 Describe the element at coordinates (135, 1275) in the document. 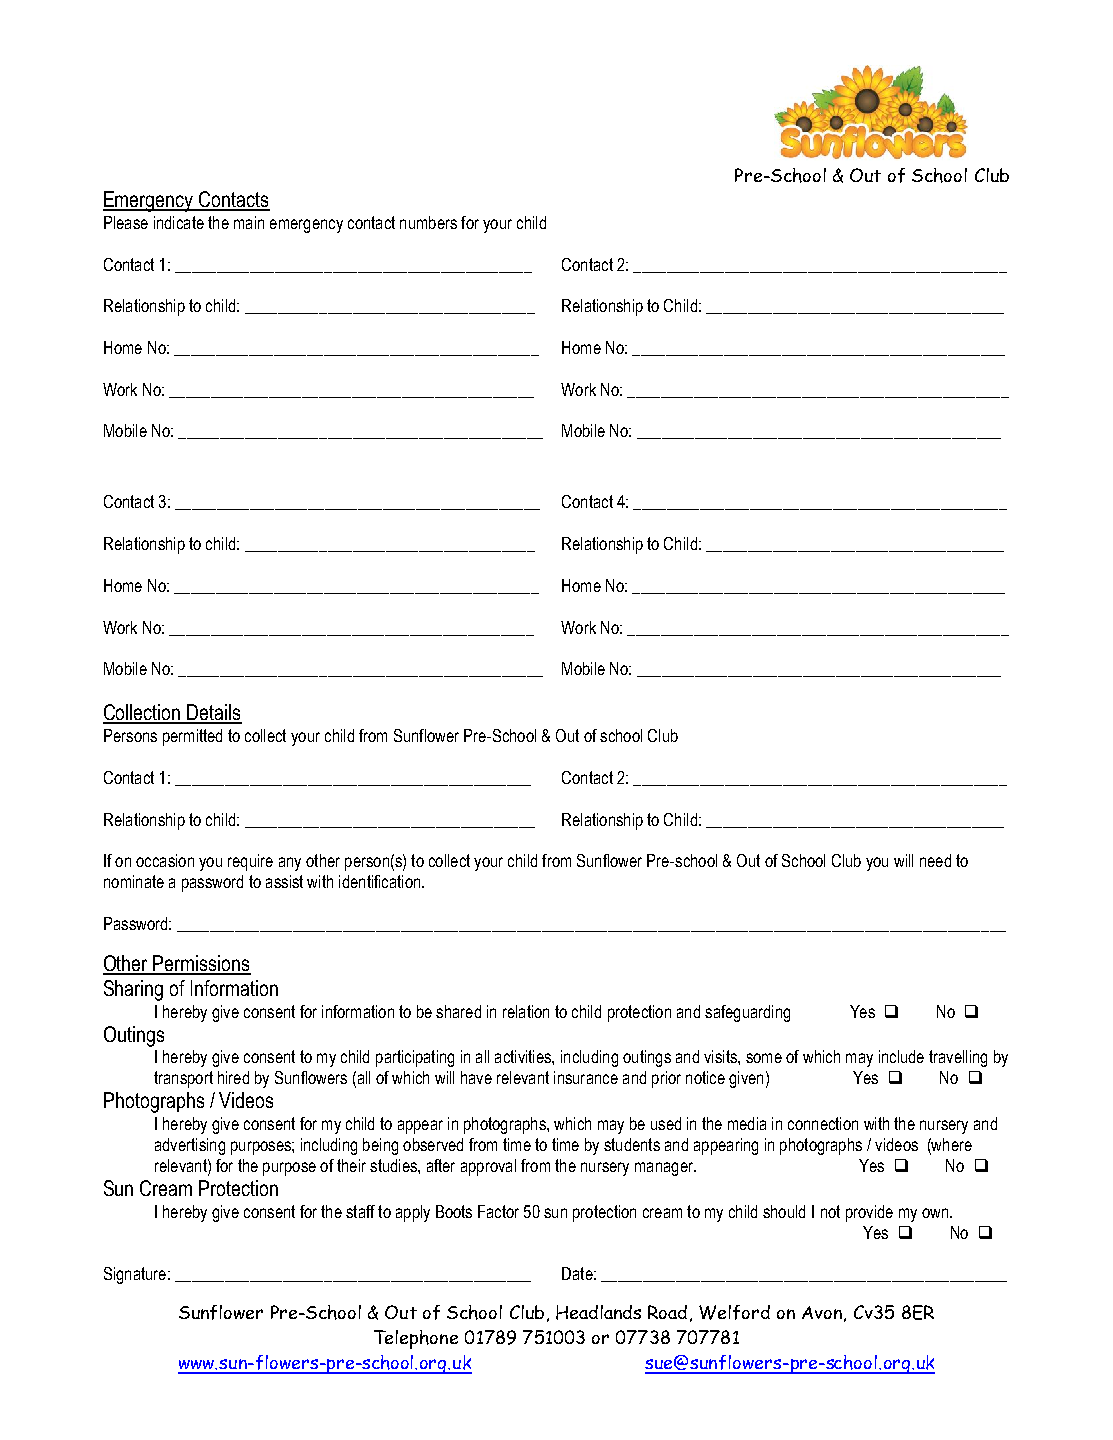

I see `Signature` at that location.
